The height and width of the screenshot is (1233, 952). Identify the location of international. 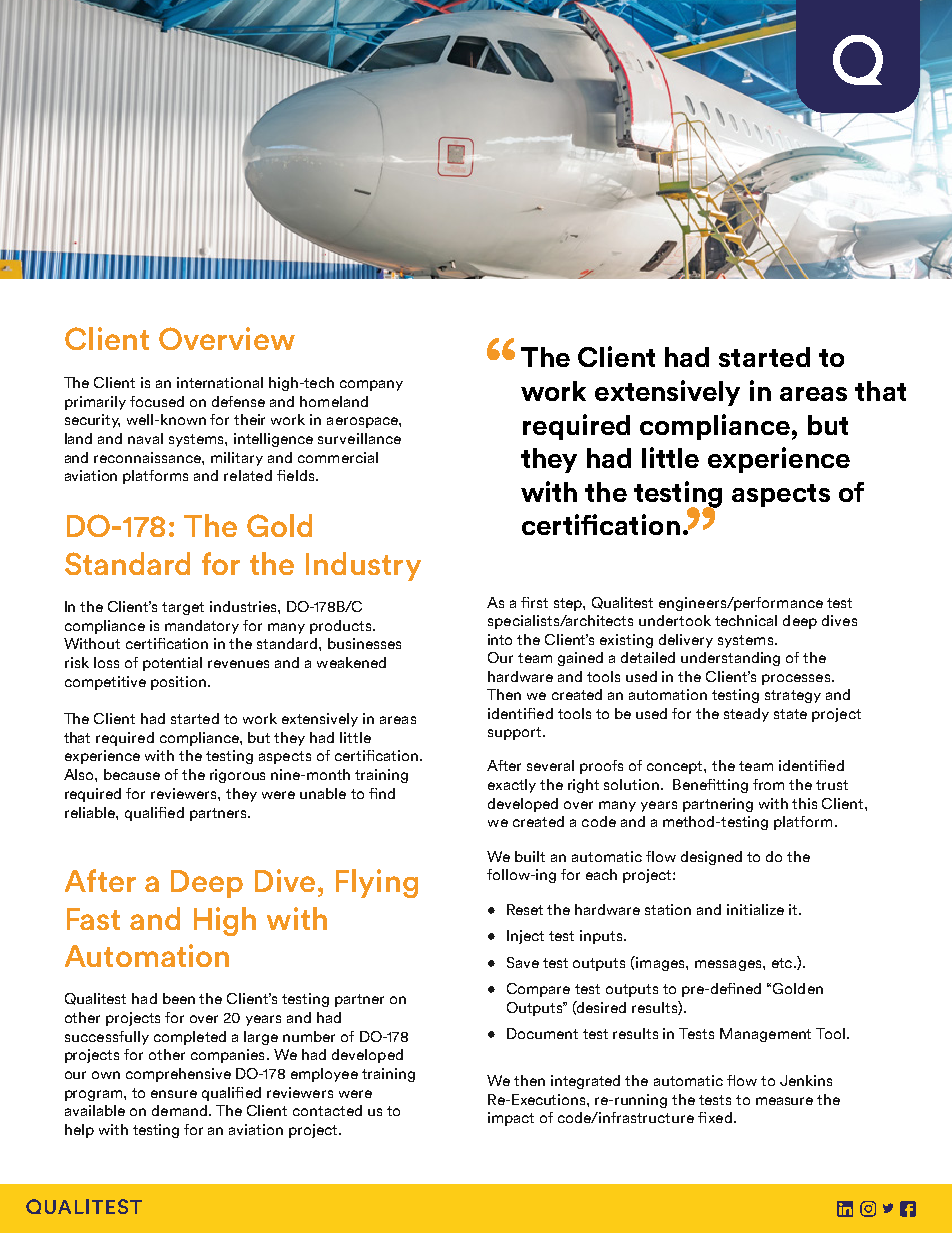
(220, 382).
